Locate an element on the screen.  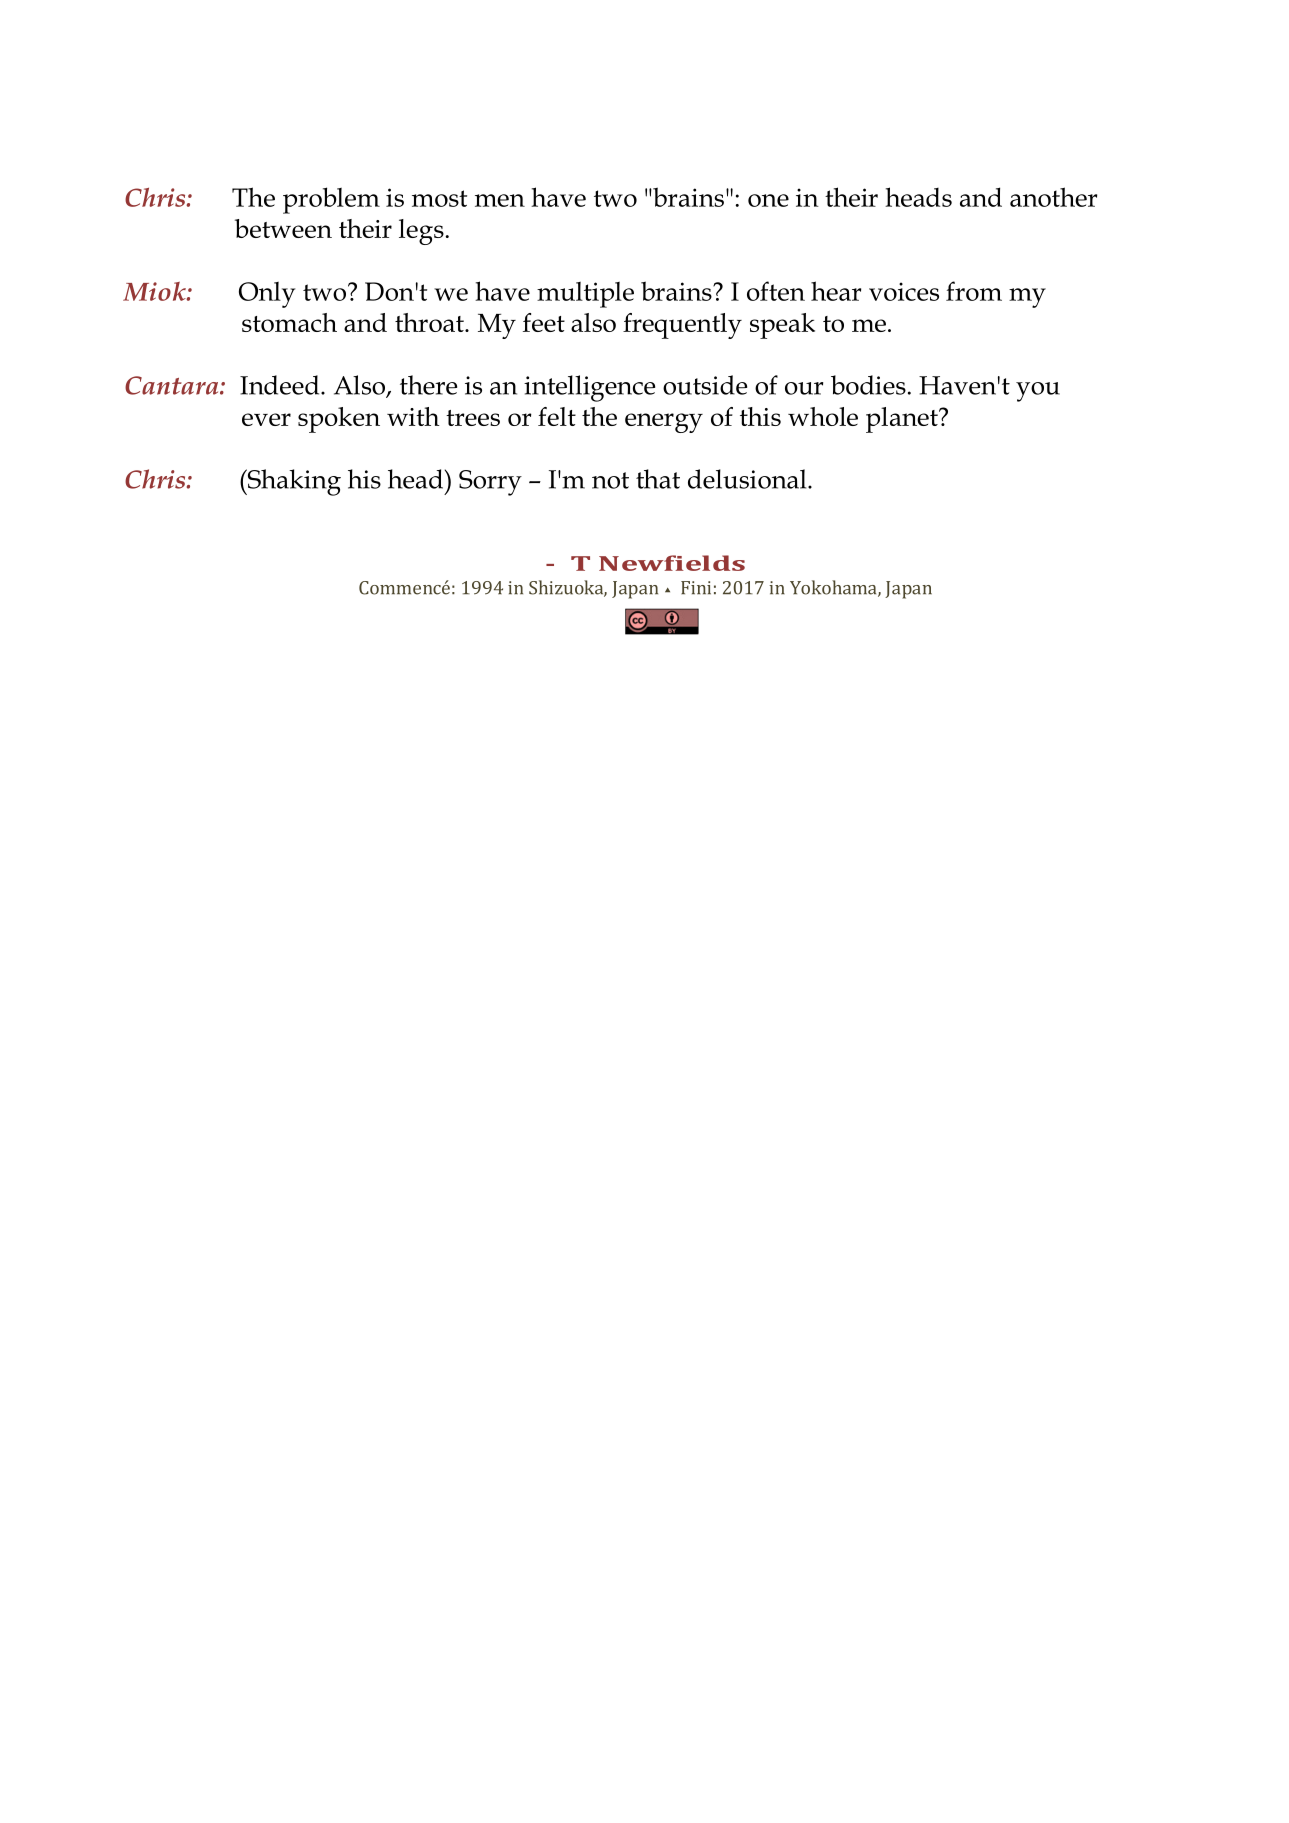
throat is located at coordinates (430, 322).
